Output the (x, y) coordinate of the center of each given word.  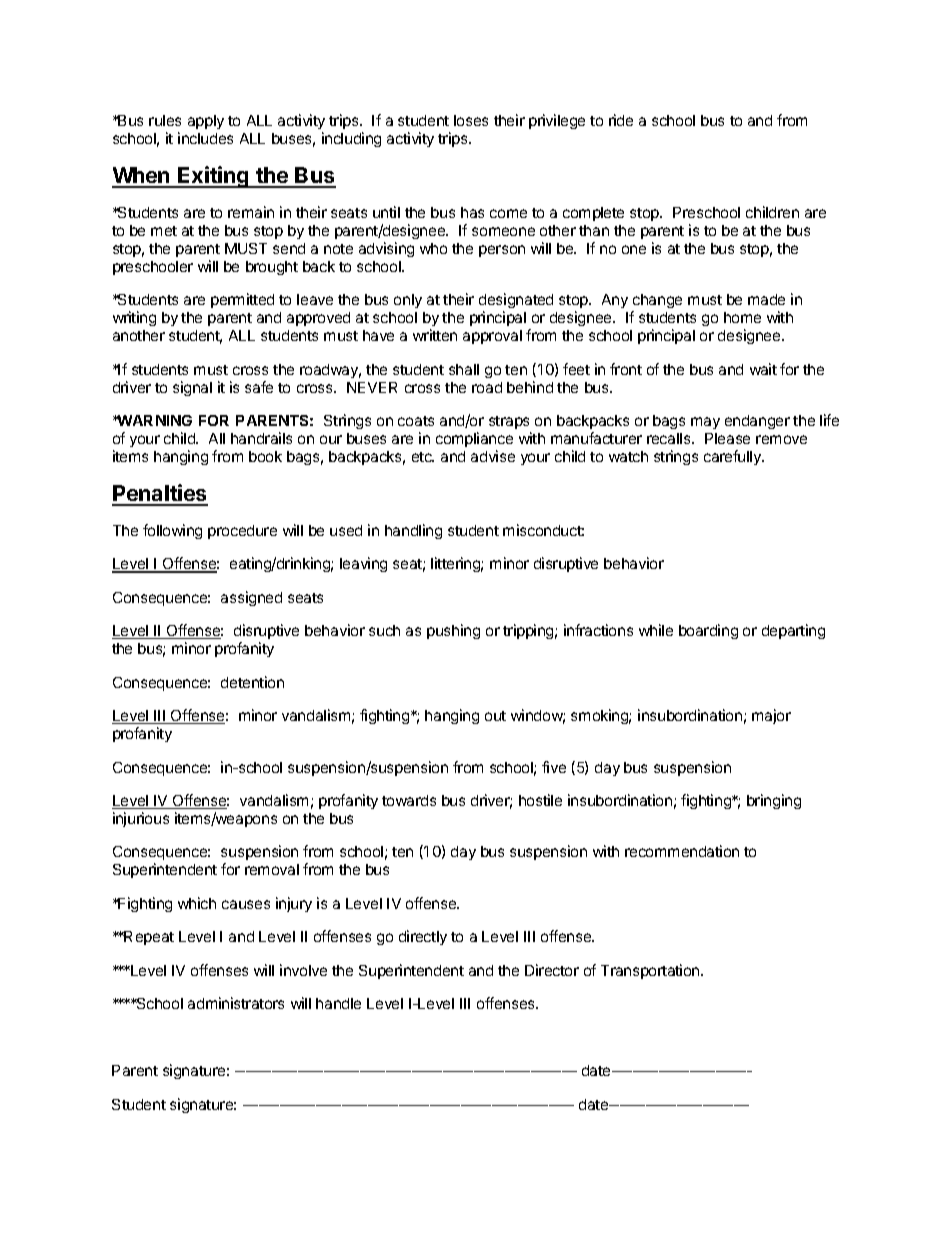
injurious (141, 819)
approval (492, 337)
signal (192, 388)
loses (471, 120)
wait (763, 369)
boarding (708, 631)
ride (621, 120)
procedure (242, 532)
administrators (236, 1003)
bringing (774, 801)
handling (413, 531)
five (554, 767)
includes (205, 138)
